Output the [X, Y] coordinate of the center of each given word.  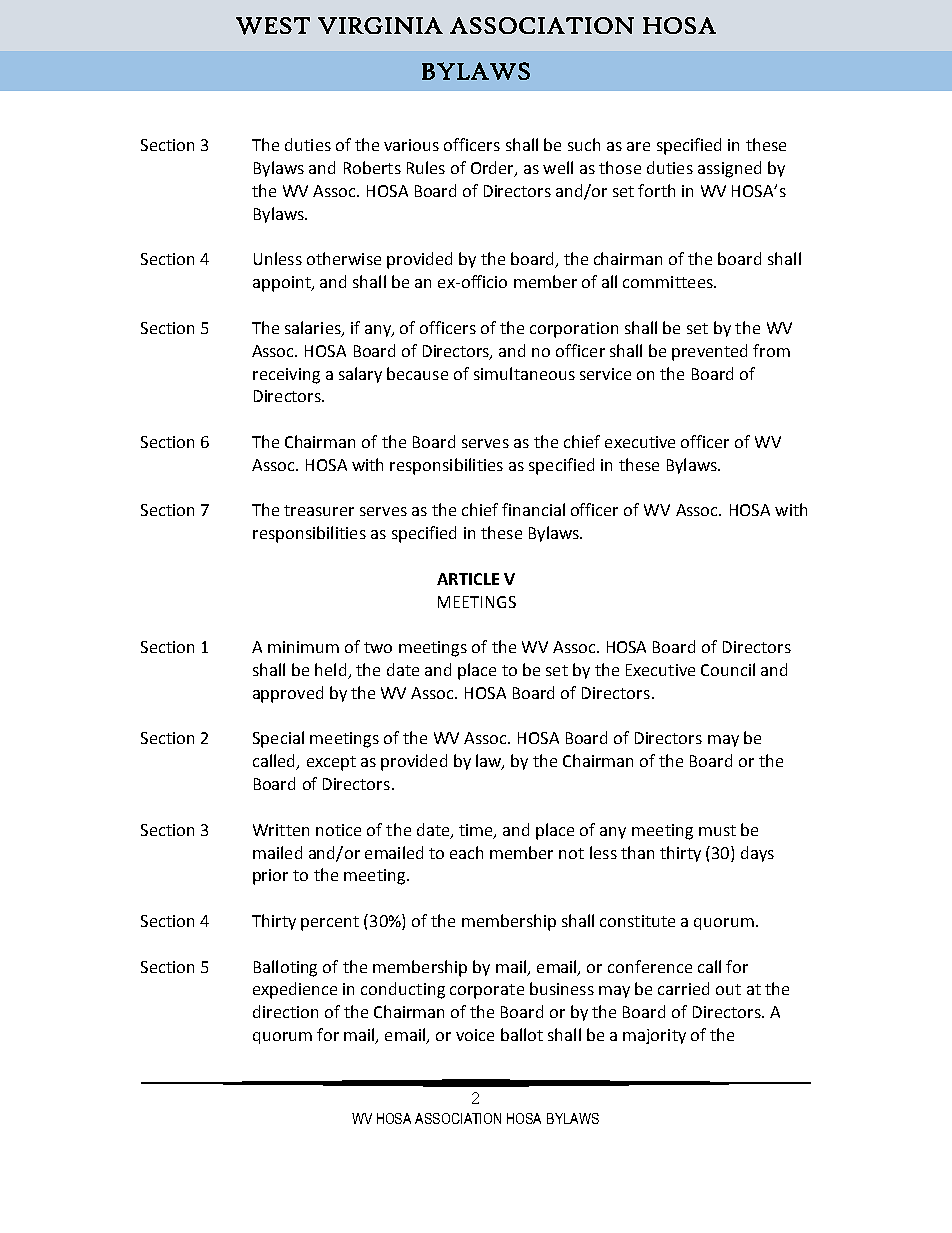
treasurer [319, 510]
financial [533, 509]
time [477, 831]
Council [728, 669]
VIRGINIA [380, 25]
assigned [729, 169]
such [584, 144]
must [717, 830]
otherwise [344, 258]
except [331, 763]
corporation [574, 330]
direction [285, 1011]
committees [669, 282]
